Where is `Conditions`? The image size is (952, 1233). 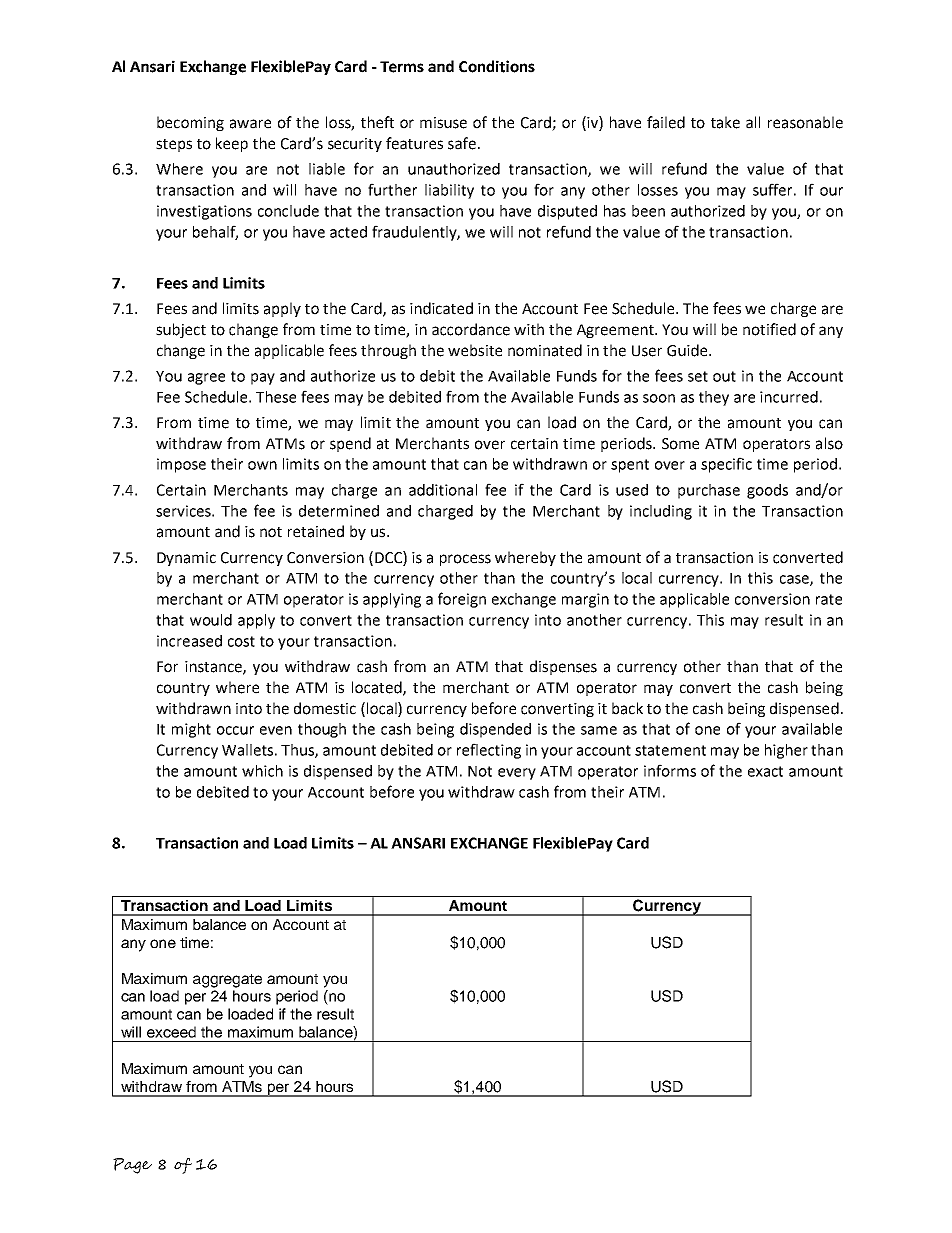 Conditions is located at coordinates (497, 66).
